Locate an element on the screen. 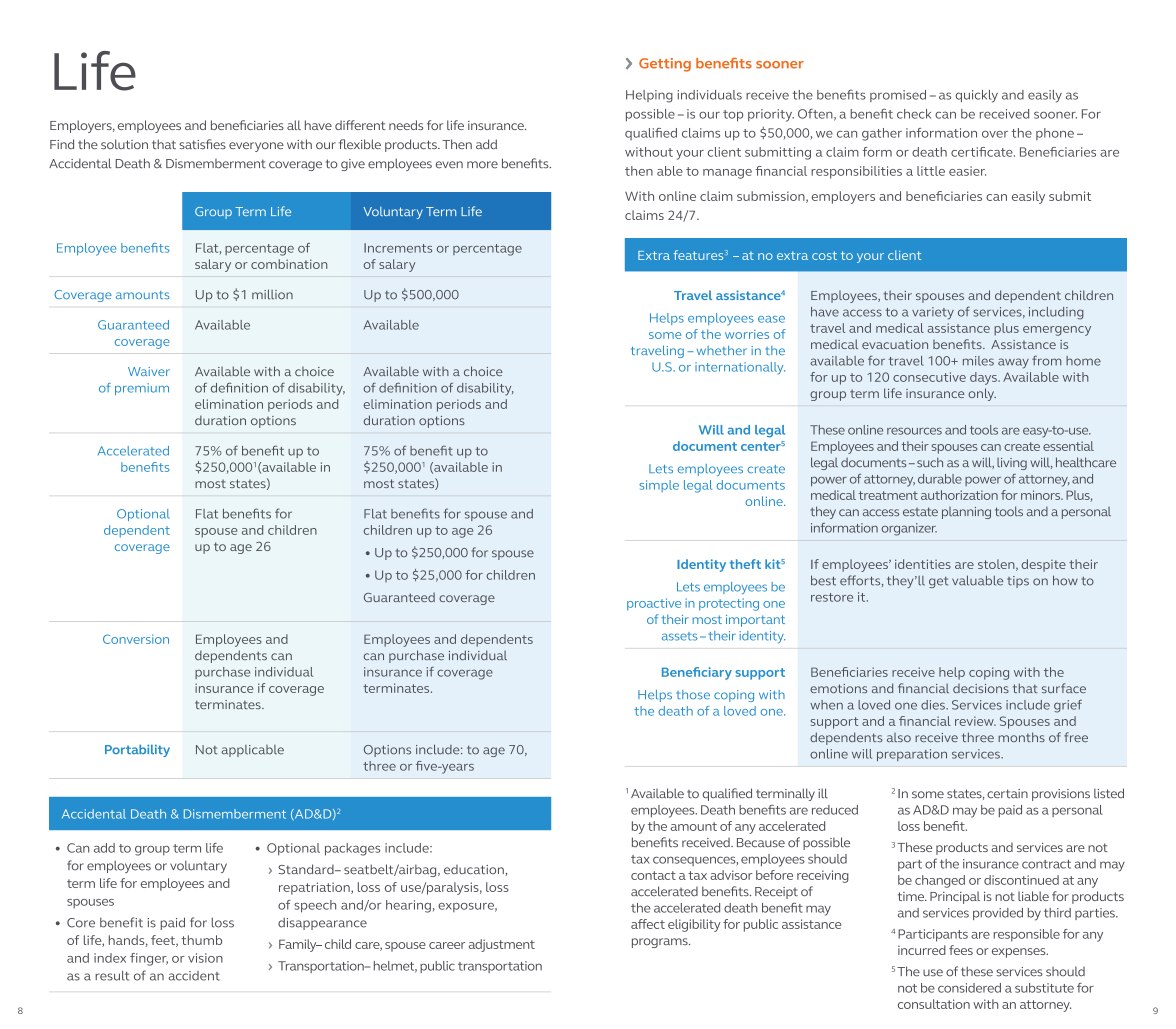 This screenshot has width=1176, height=1029. those is located at coordinates (693, 695).
